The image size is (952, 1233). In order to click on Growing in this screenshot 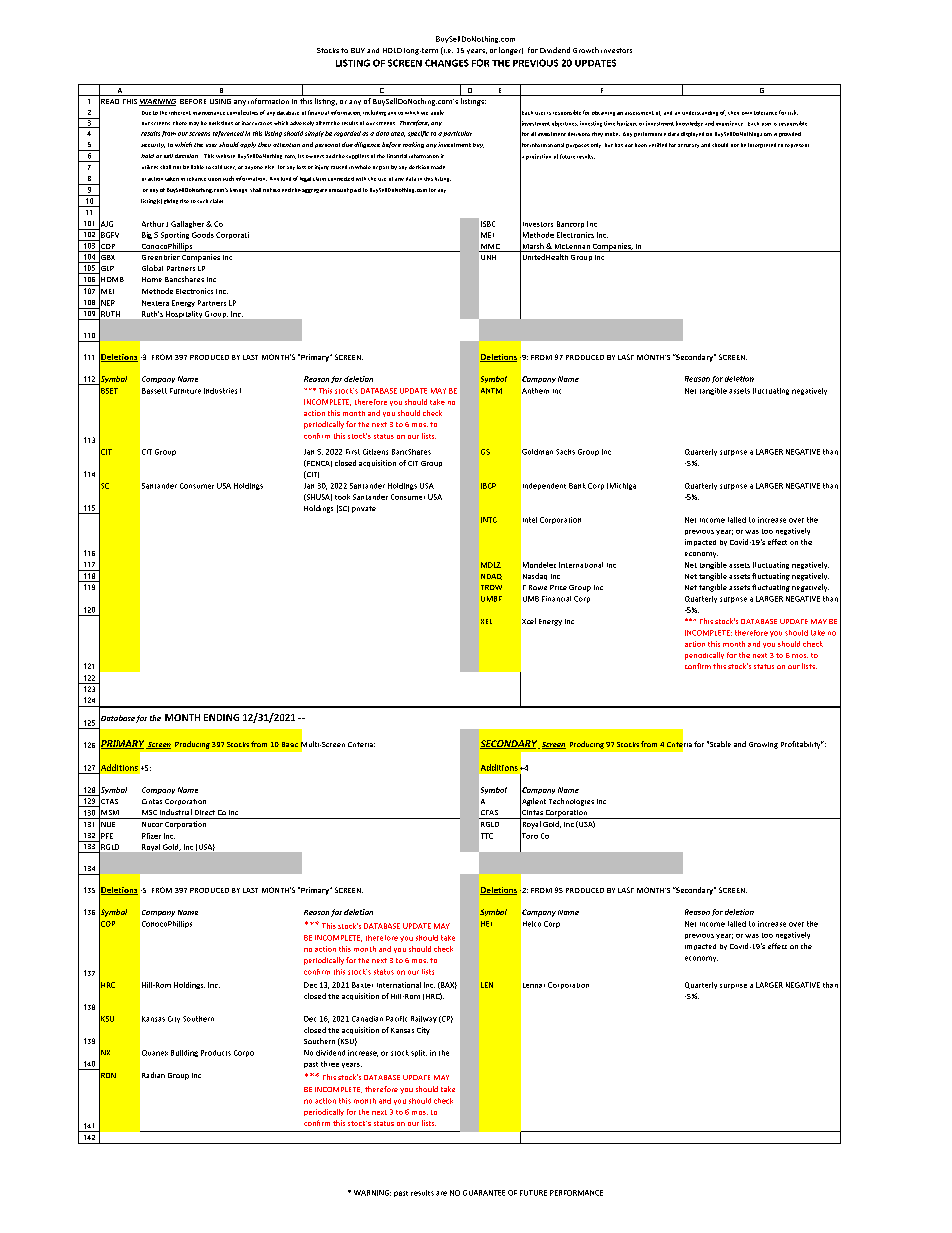, I will do `click(763, 745)`.
